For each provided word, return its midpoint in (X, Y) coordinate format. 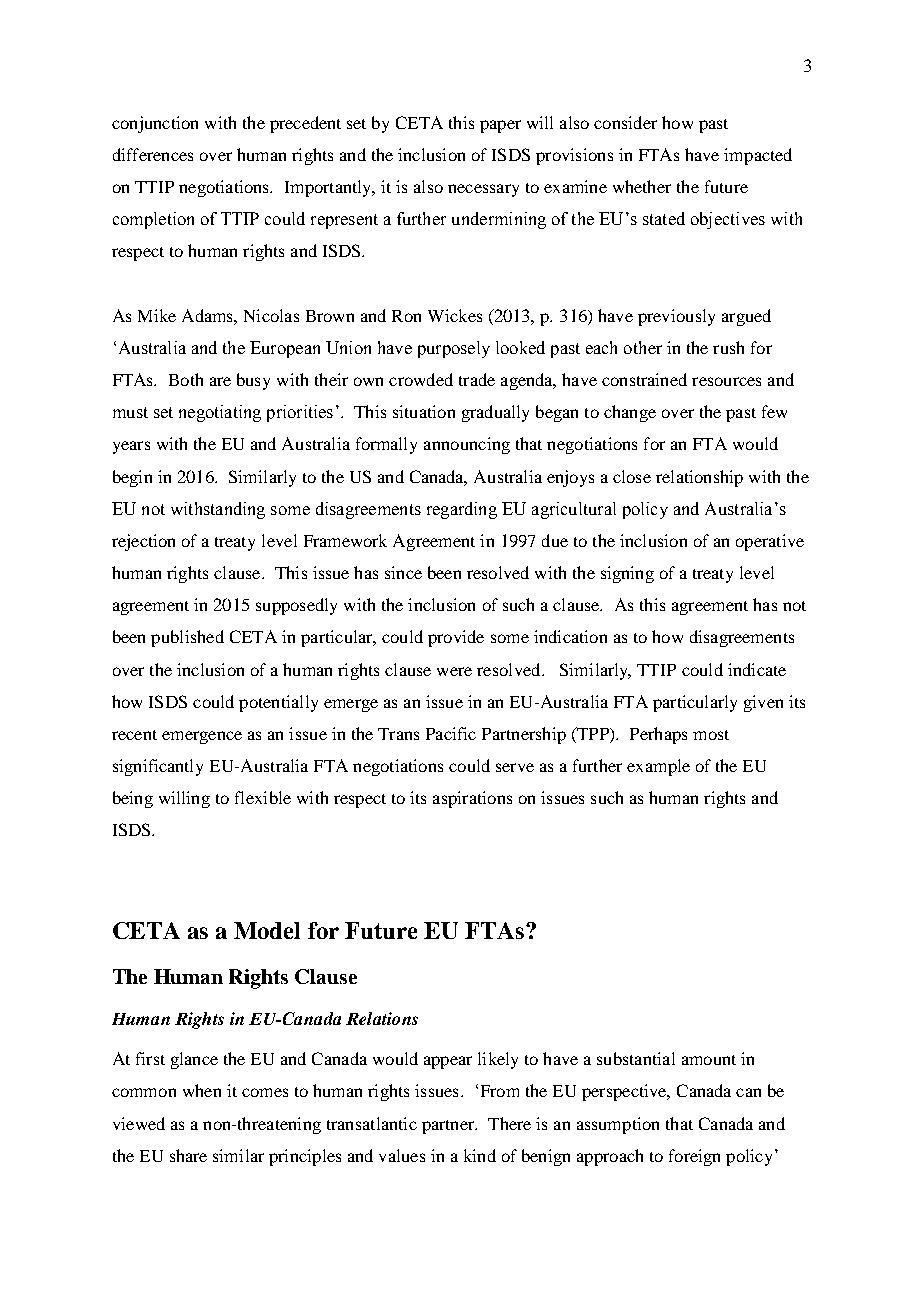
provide (456, 638)
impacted (758, 156)
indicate (757, 669)
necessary (483, 190)
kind (480, 1155)
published (187, 638)
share (188, 1155)
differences (153, 154)
